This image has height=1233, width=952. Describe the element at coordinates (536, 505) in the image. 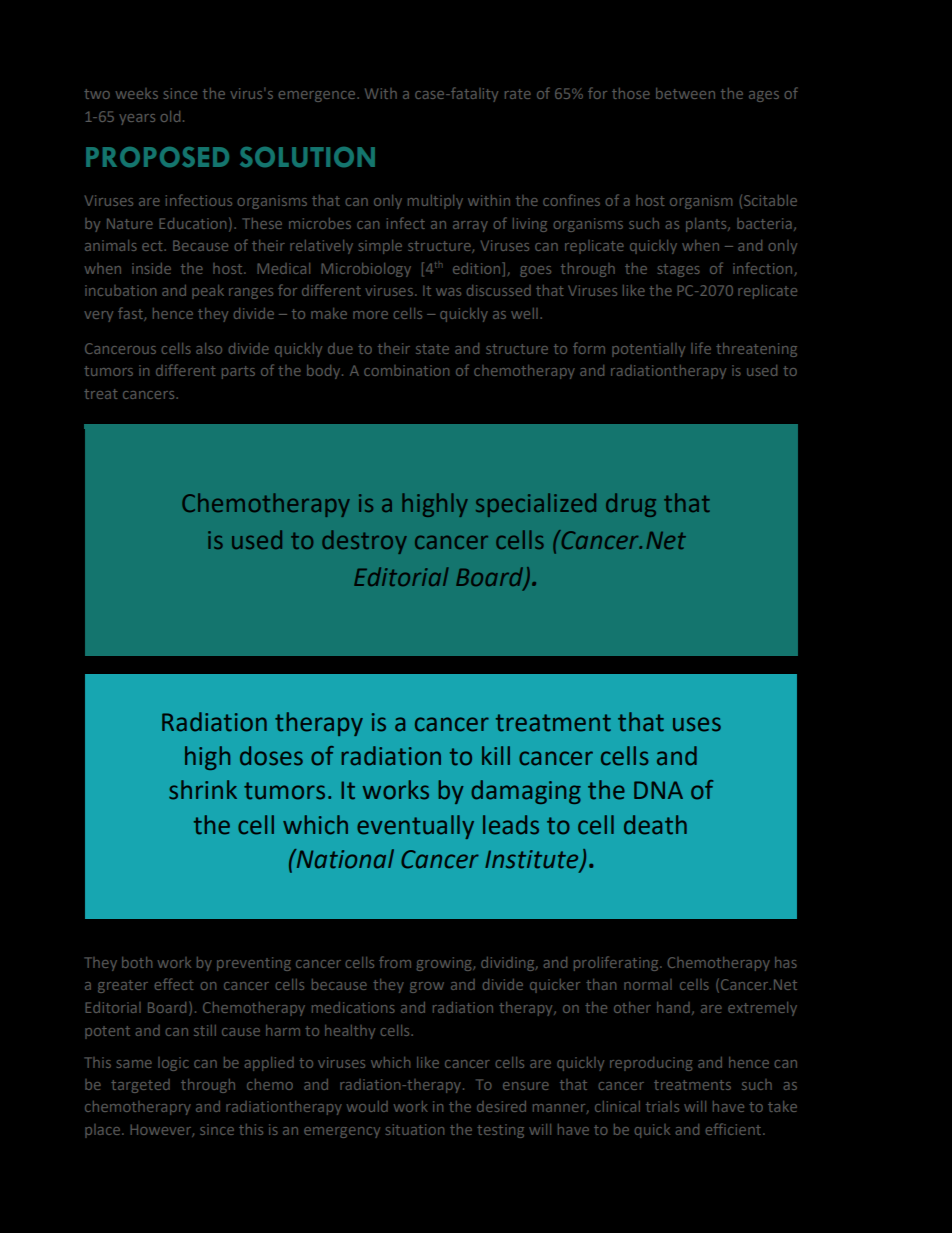

I see `specialized` at that location.
